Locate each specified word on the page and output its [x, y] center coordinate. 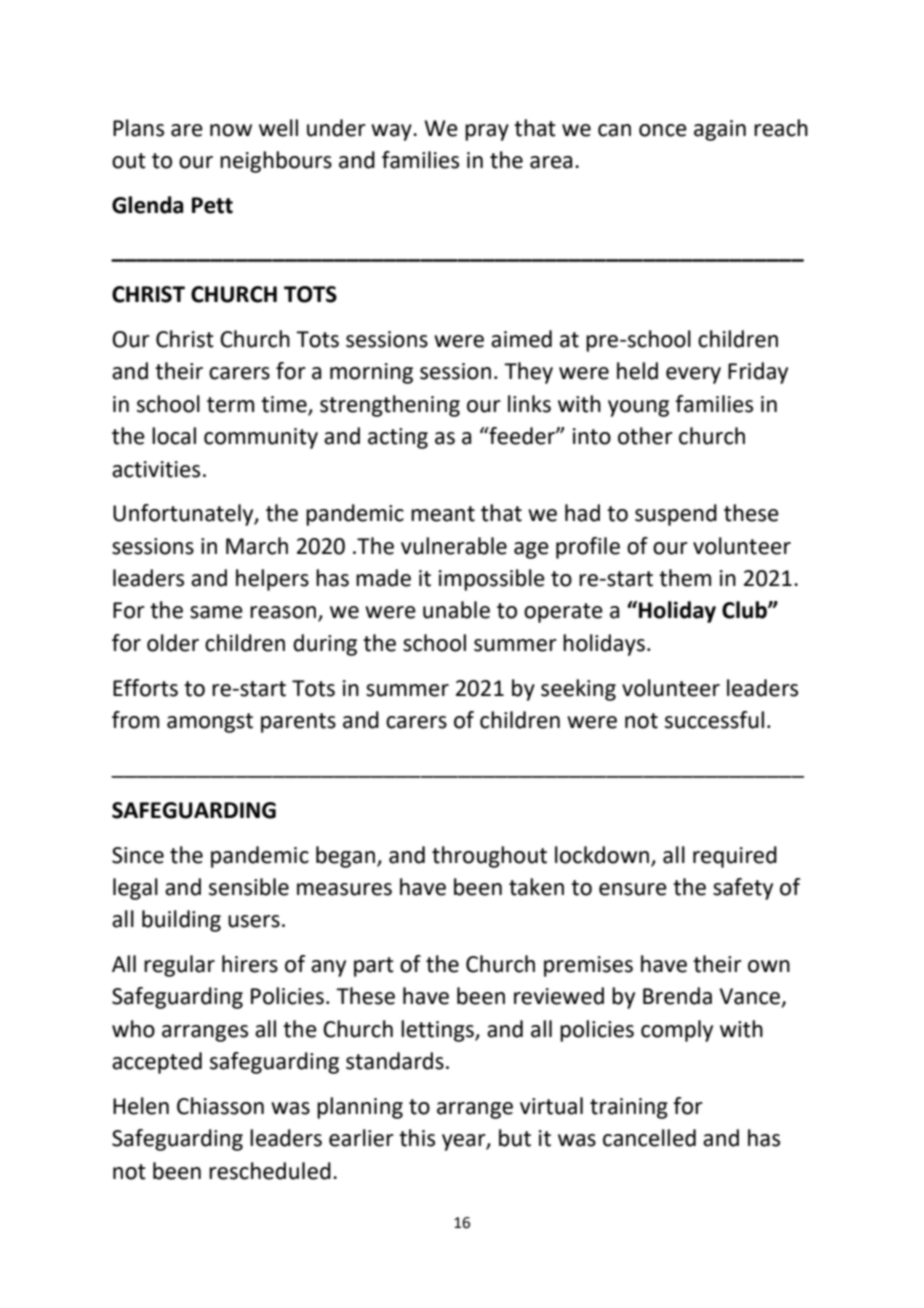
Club [745, 610]
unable [456, 610]
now [231, 130]
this [417, 1138]
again [720, 130]
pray [487, 132]
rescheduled [270, 1171]
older [173, 643]
